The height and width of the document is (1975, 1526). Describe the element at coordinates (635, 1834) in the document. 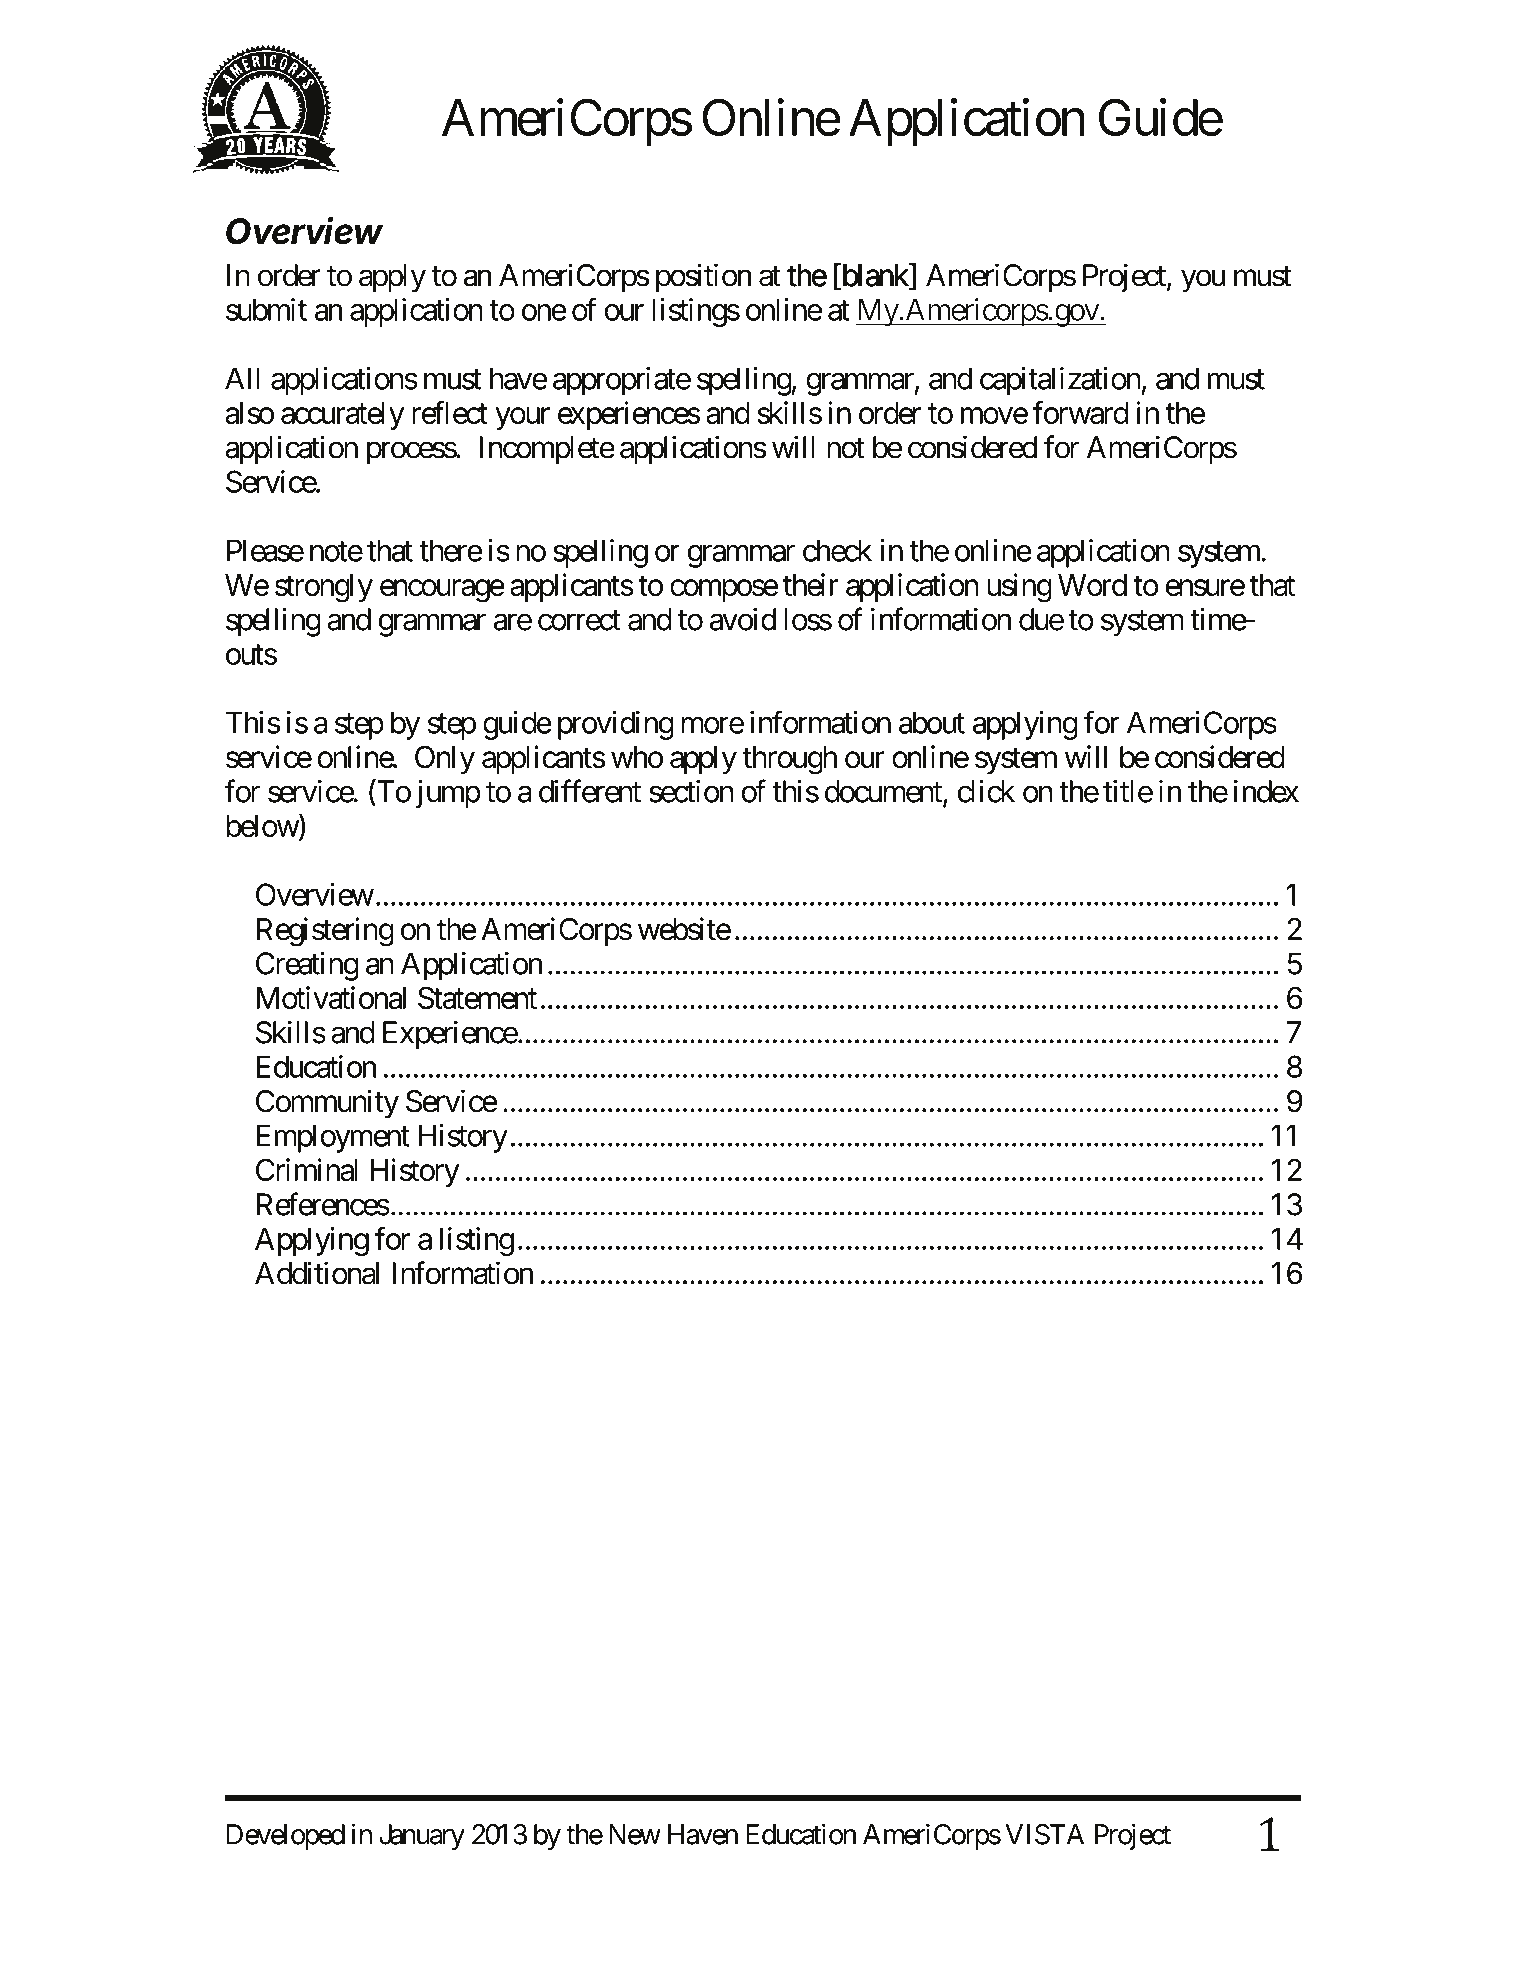

I see `New` at that location.
